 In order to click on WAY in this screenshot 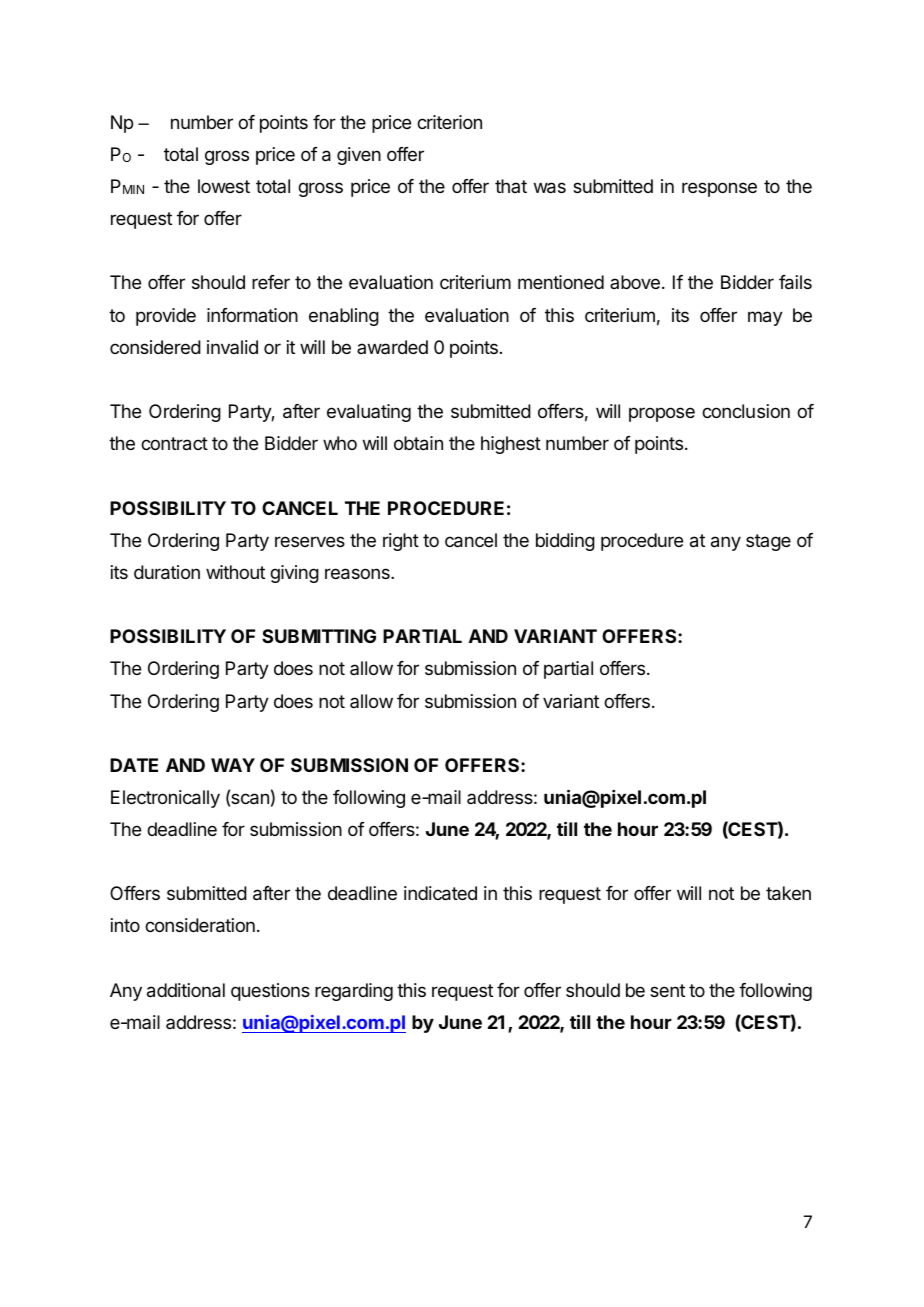, I will do `click(233, 765)`.
